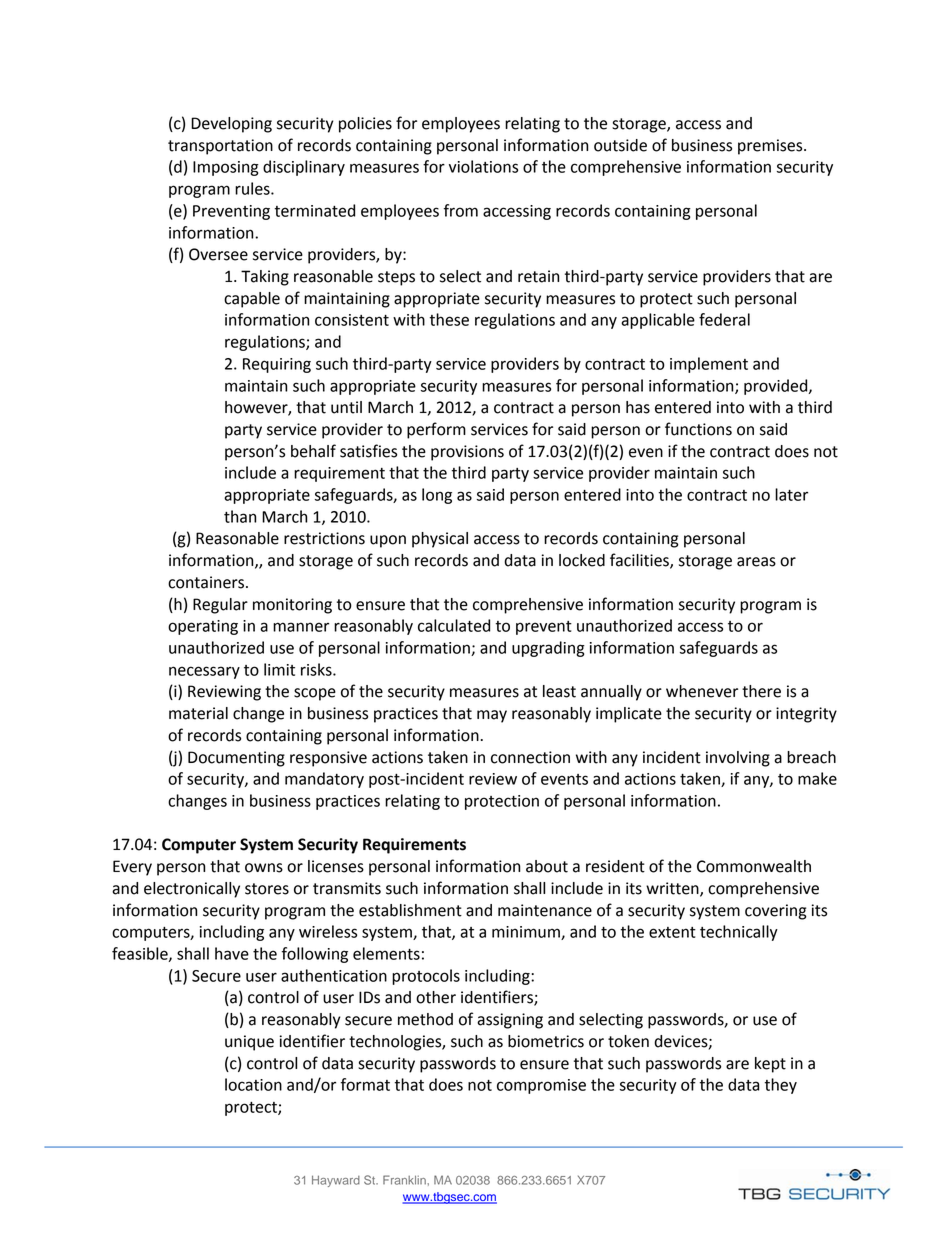  What do you see at coordinates (483, 166) in the image?
I see `violations` at bounding box center [483, 166].
